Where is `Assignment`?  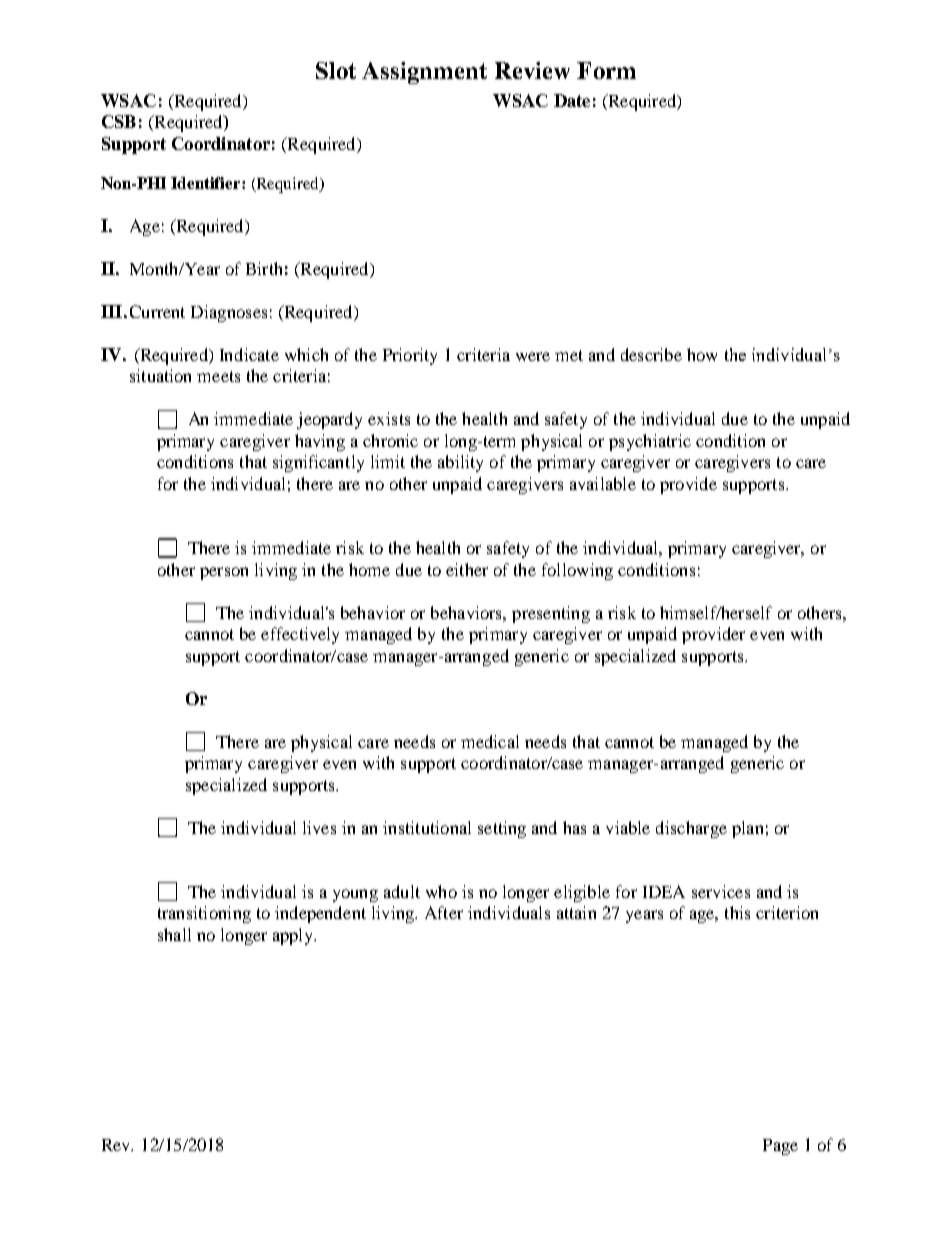 Assignment is located at coordinates (424, 73).
